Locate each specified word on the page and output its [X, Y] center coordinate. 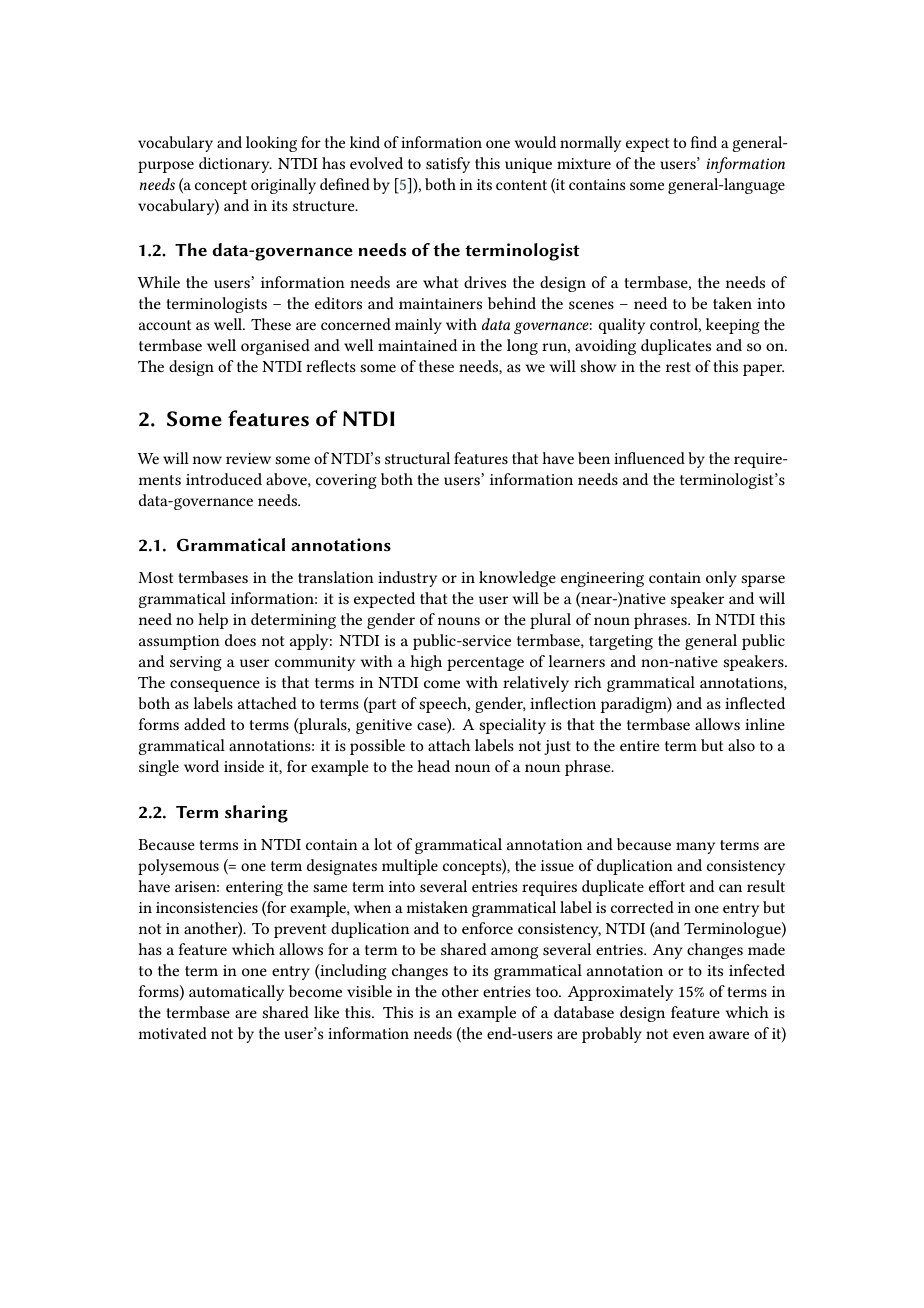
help [213, 621]
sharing [256, 814]
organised [275, 347]
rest [678, 367]
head [433, 766]
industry [407, 579]
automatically [236, 993]
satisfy [448, 165]
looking [271, 144]
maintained [417, 345]
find [704, 142]
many [695, 848]
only [721, 579]
